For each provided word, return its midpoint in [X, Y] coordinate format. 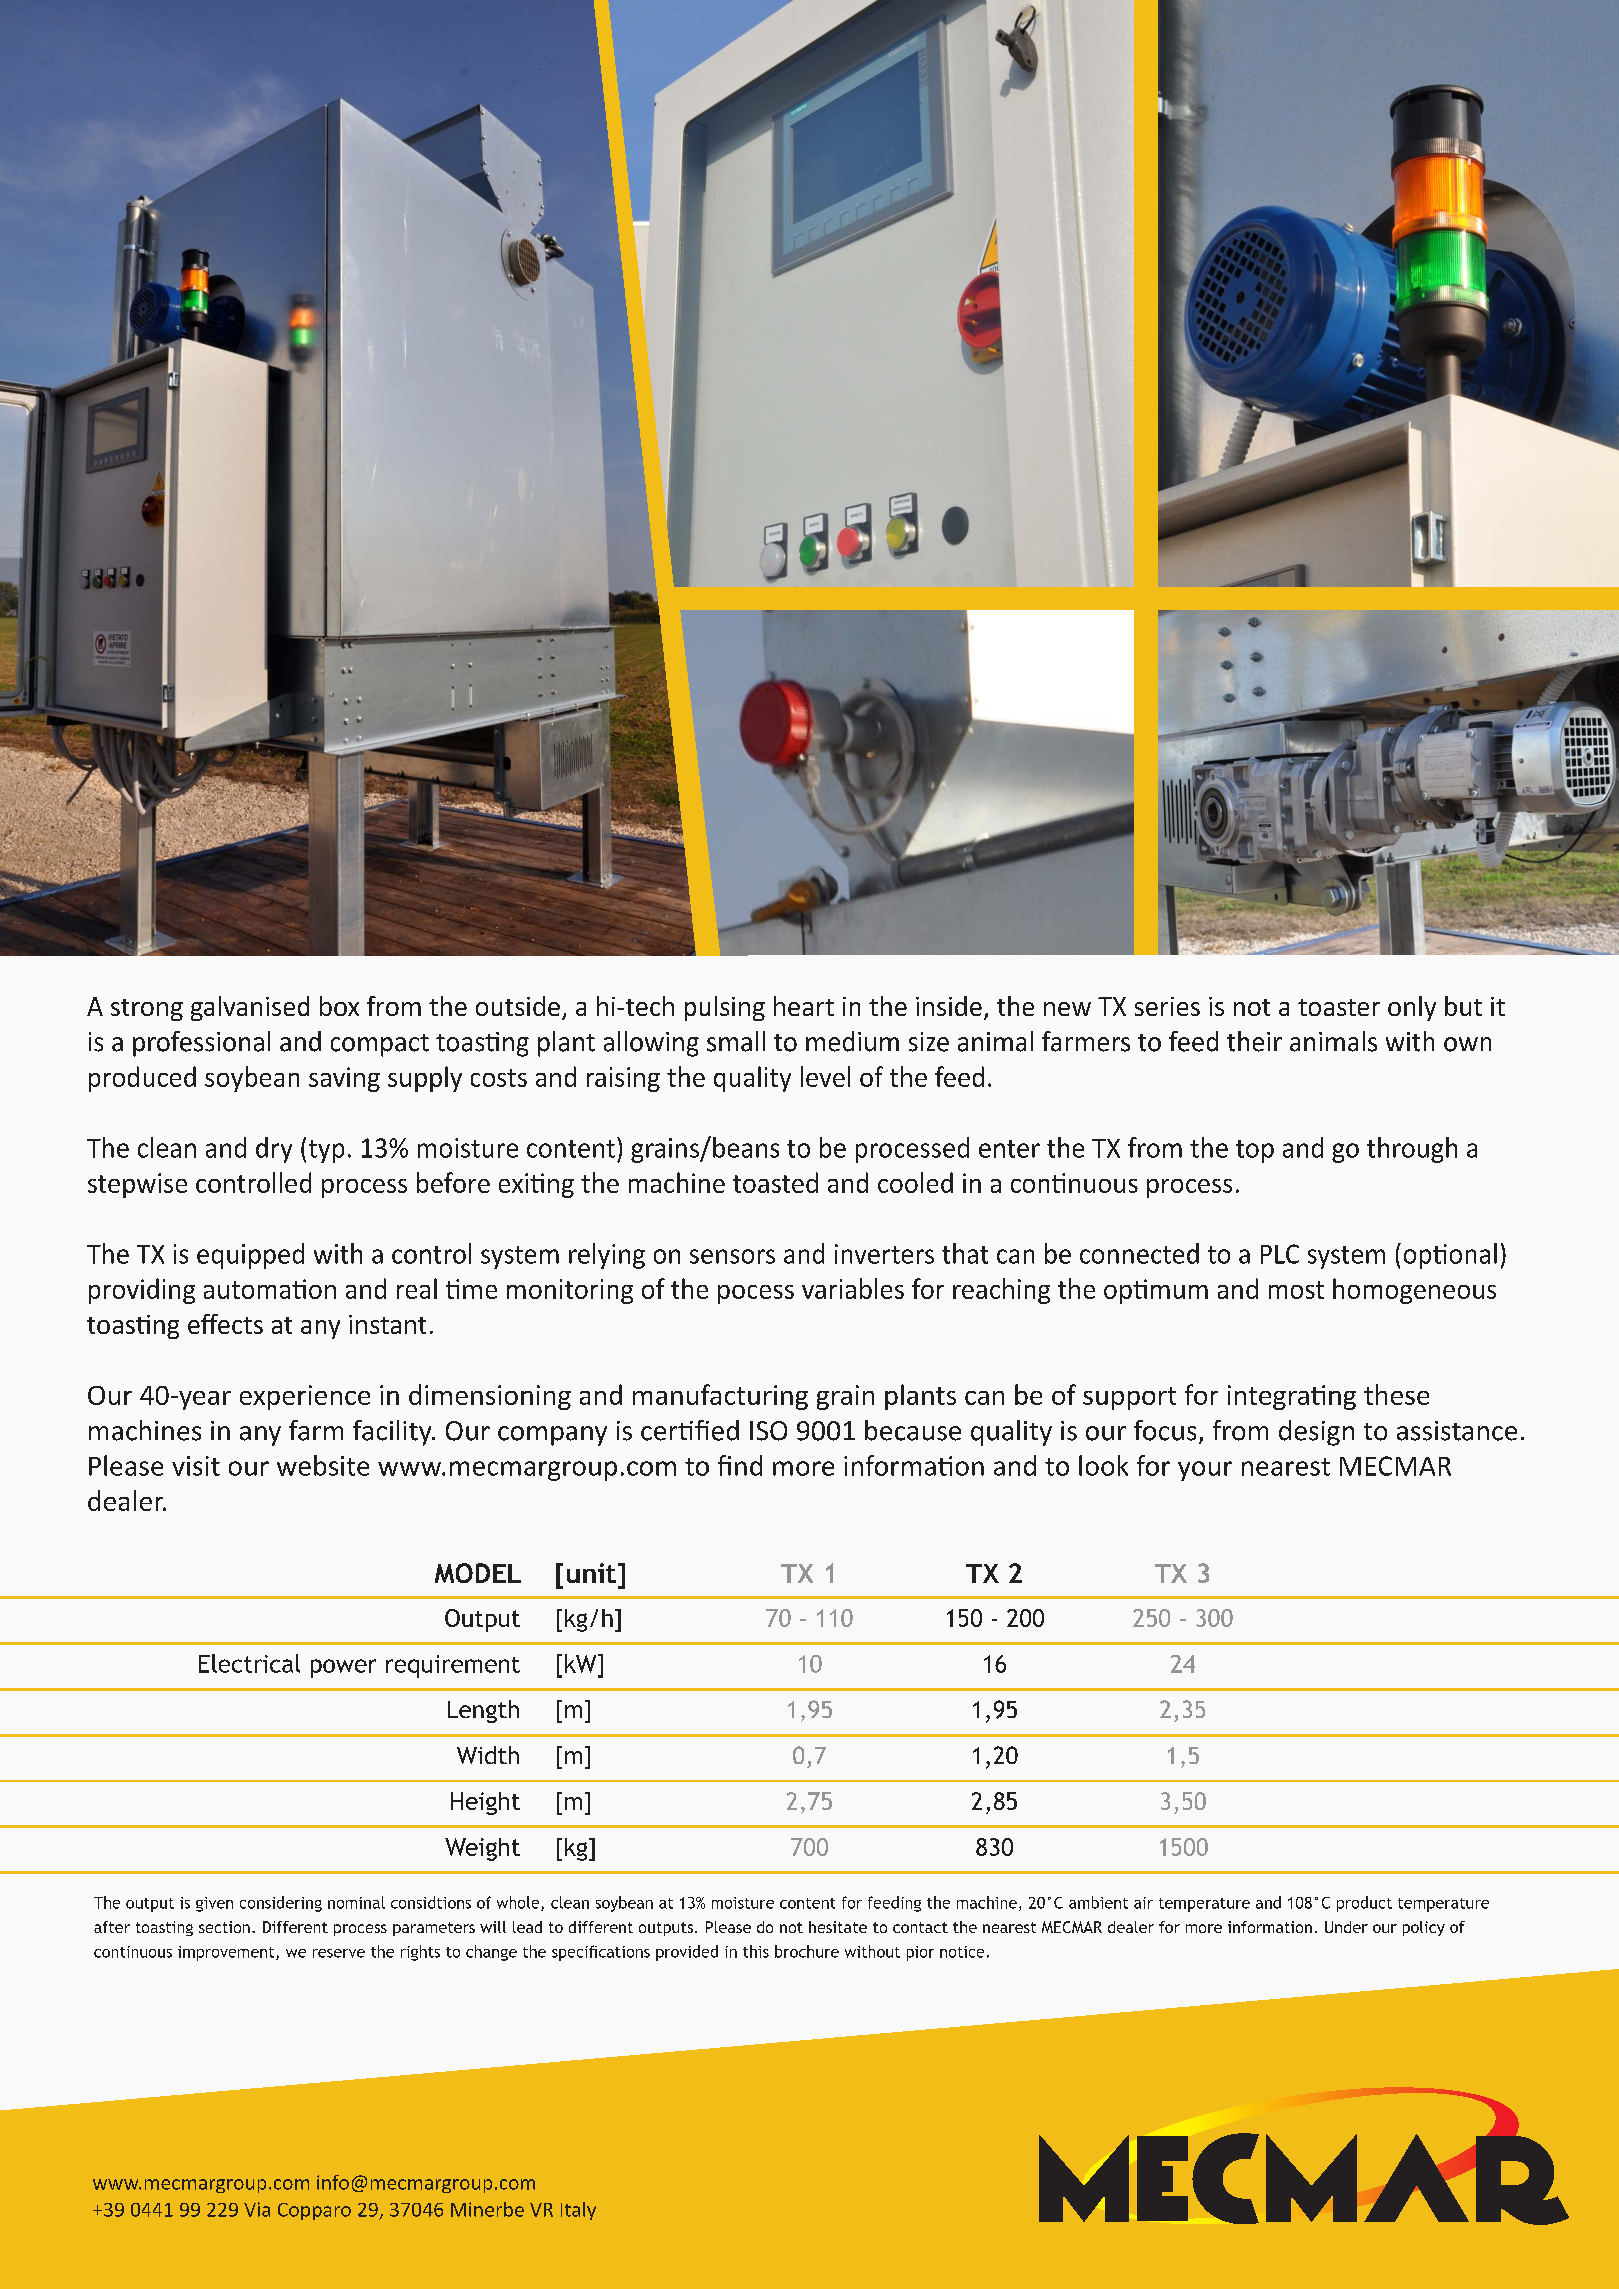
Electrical [249, 1663]
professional [201, 1044]
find [740, 1465]
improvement [227, 1953]
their [1254, 1041]
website [323, 1465]
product [1364, 1904]
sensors [732, 1256]
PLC [1280, 1254]
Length [483, 1711]
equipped [250, 1256]
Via [257, 2209]
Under [1346, 1927]
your [1205, 1471]
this [756, 1951]
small [736, 1041]
